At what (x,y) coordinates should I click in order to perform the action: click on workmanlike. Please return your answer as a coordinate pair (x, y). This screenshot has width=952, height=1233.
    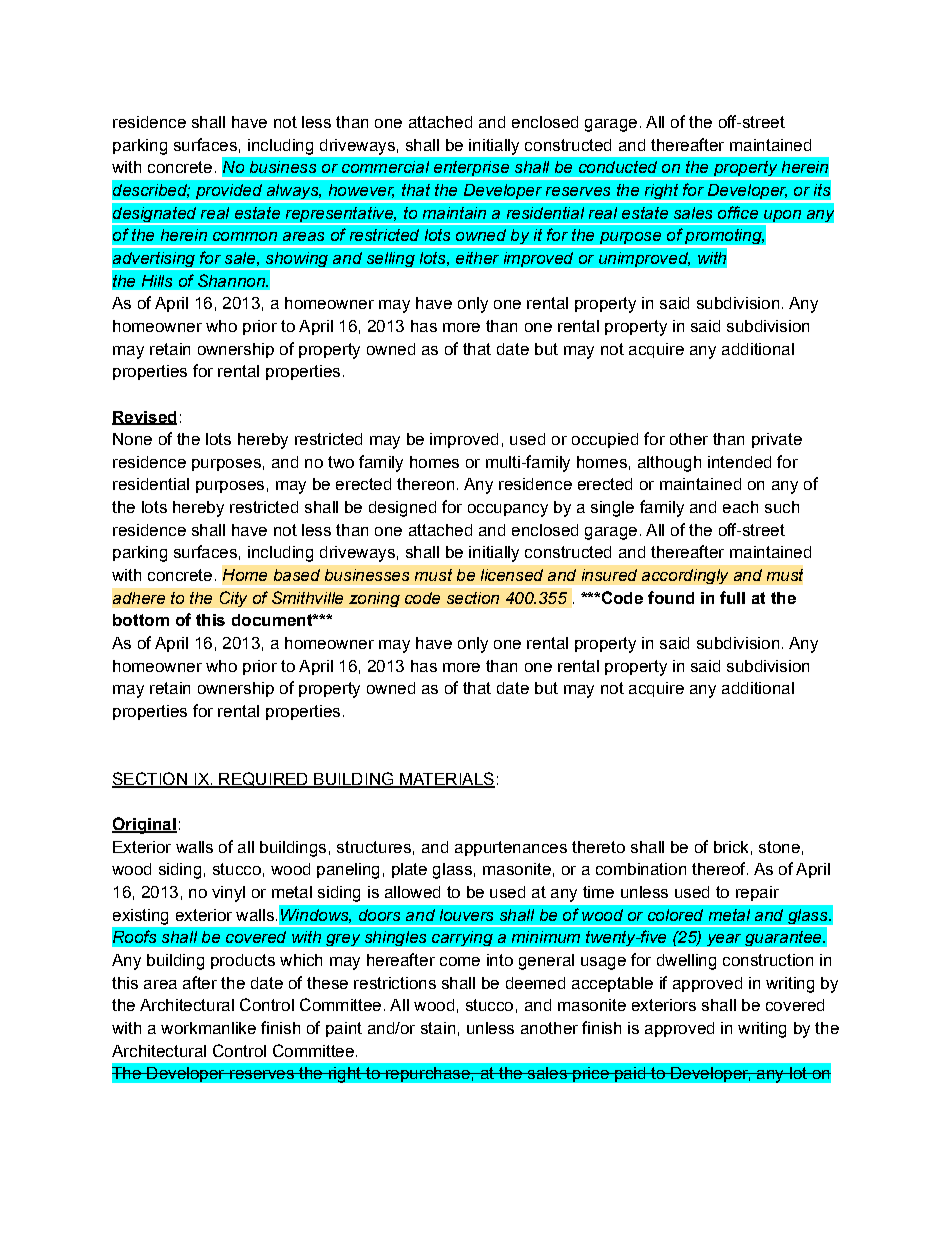
    Looking at the image, I should click on (208, 1028).
